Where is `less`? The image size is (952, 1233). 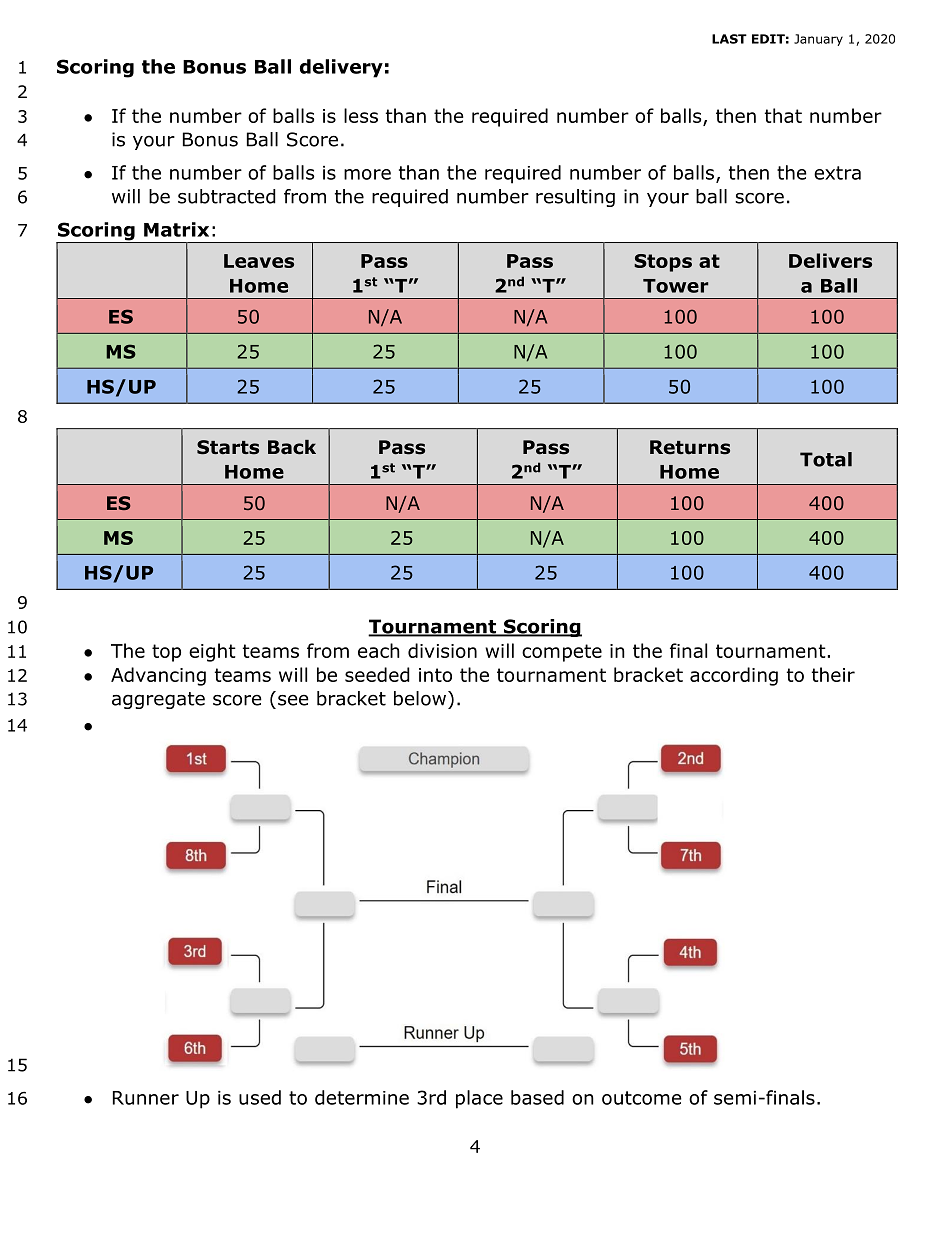 less is located at coordinates (361, 115).
